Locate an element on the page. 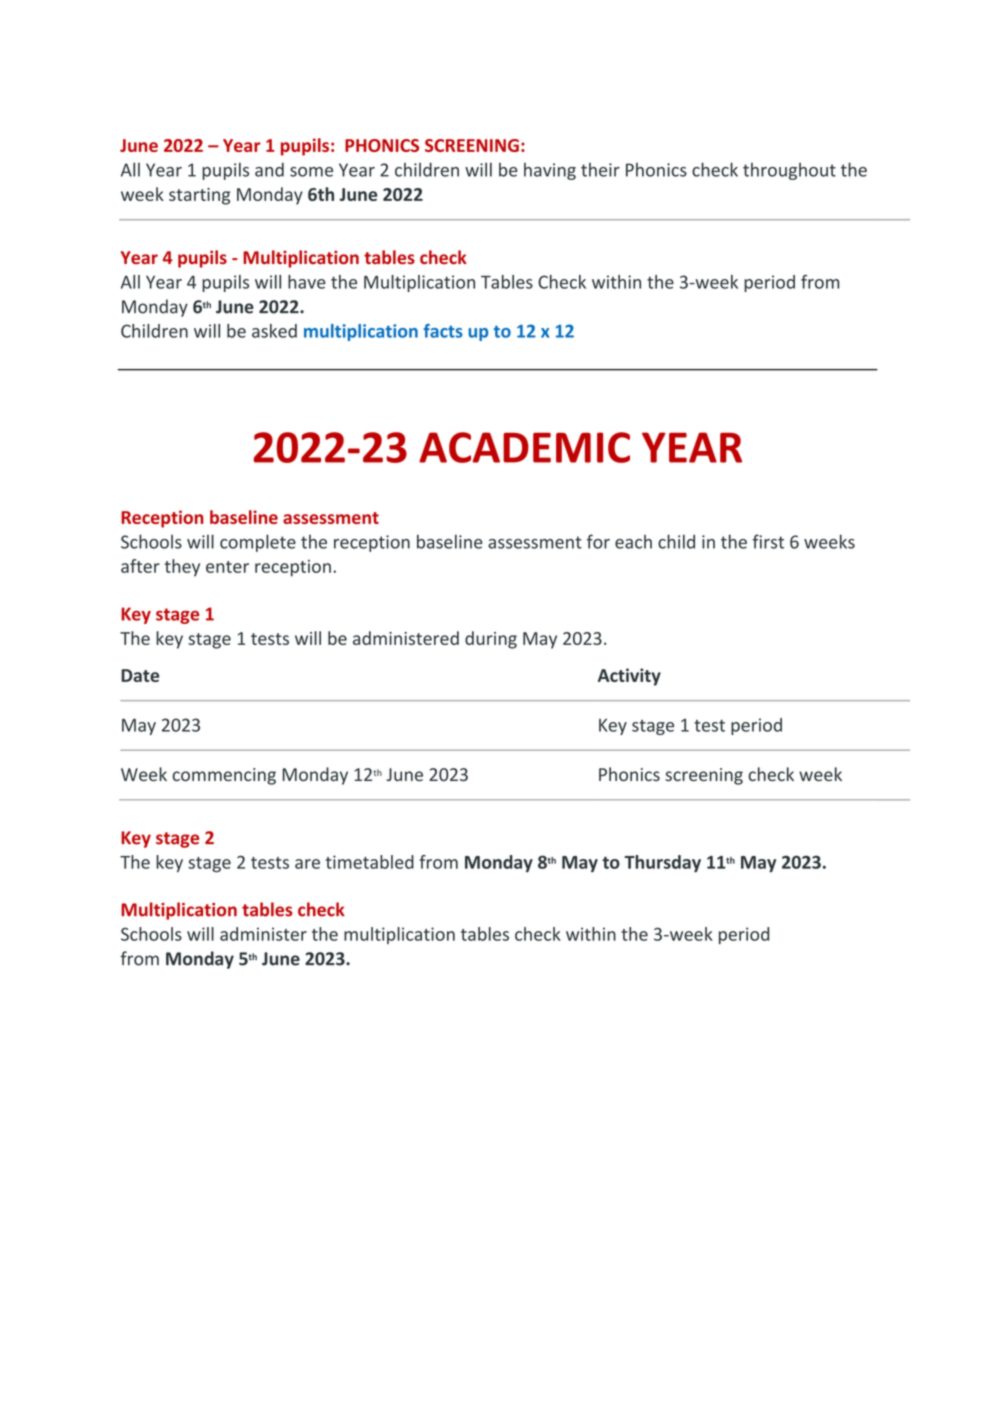 Image resolution: width=995 pixels, height=1407 pixels. Activity is located at coordinates (629, 677).
